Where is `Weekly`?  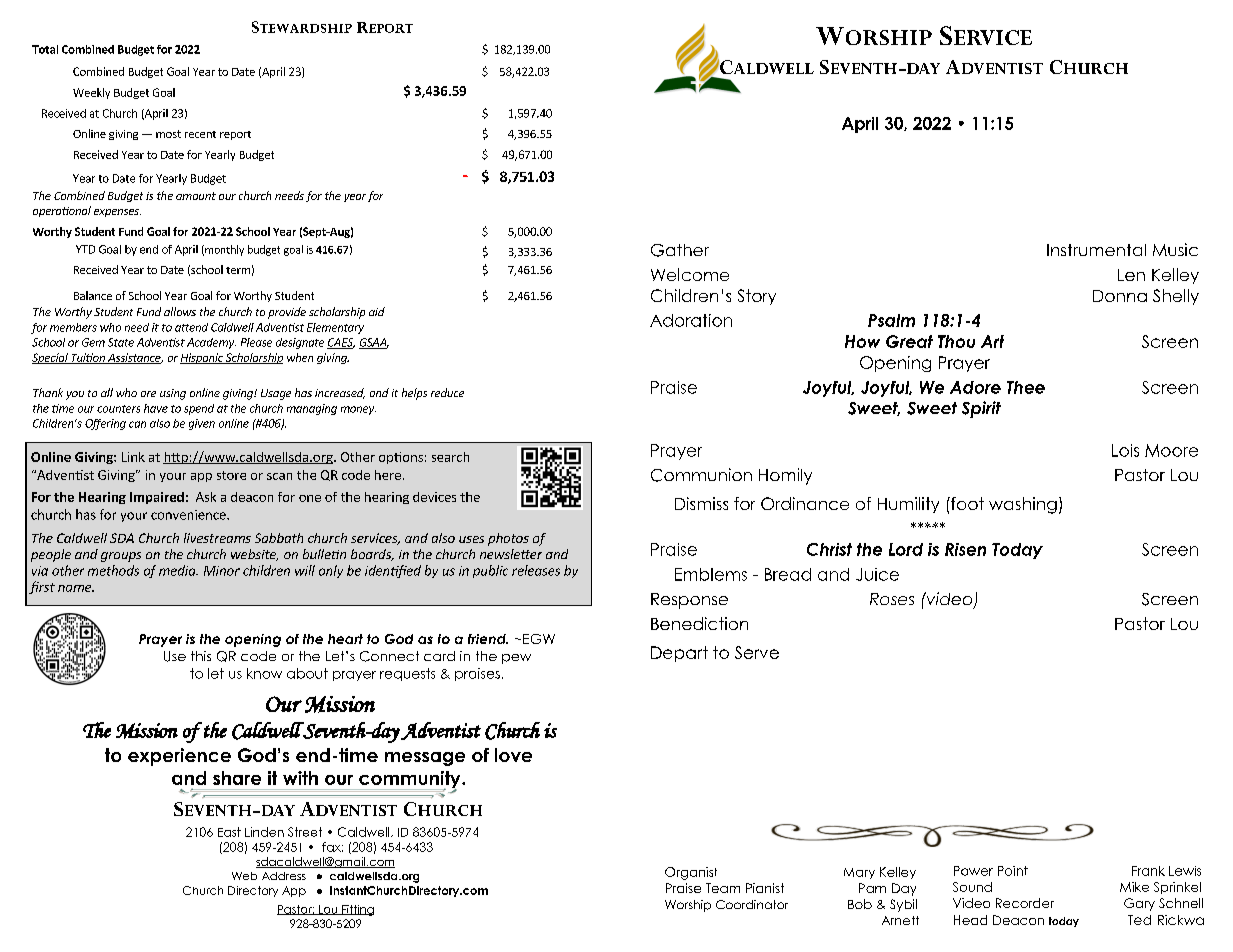 Weekly is located at coordinates (91, 93).
